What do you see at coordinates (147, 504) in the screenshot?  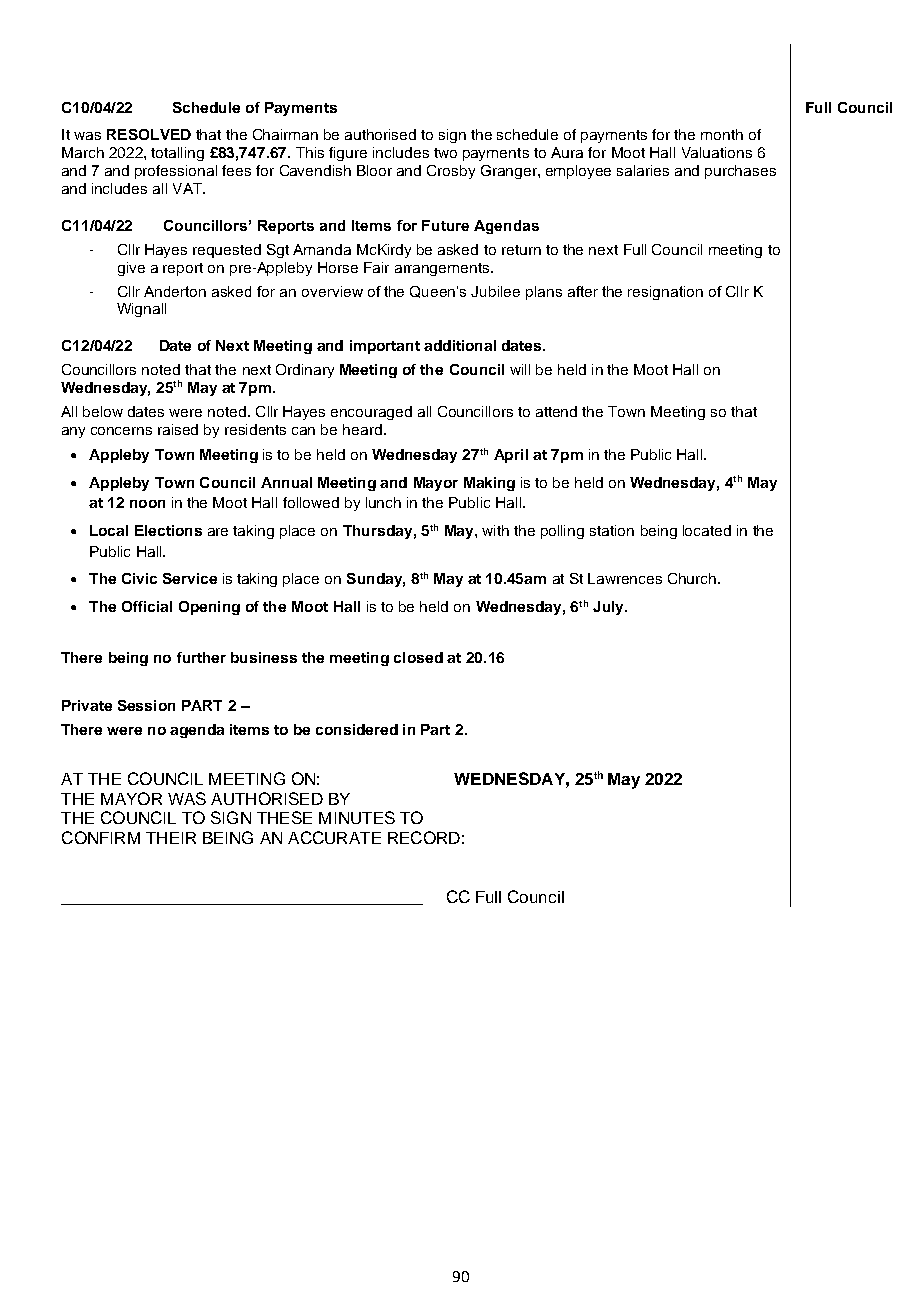 I see `noon` at bounding box center [147, 504].
